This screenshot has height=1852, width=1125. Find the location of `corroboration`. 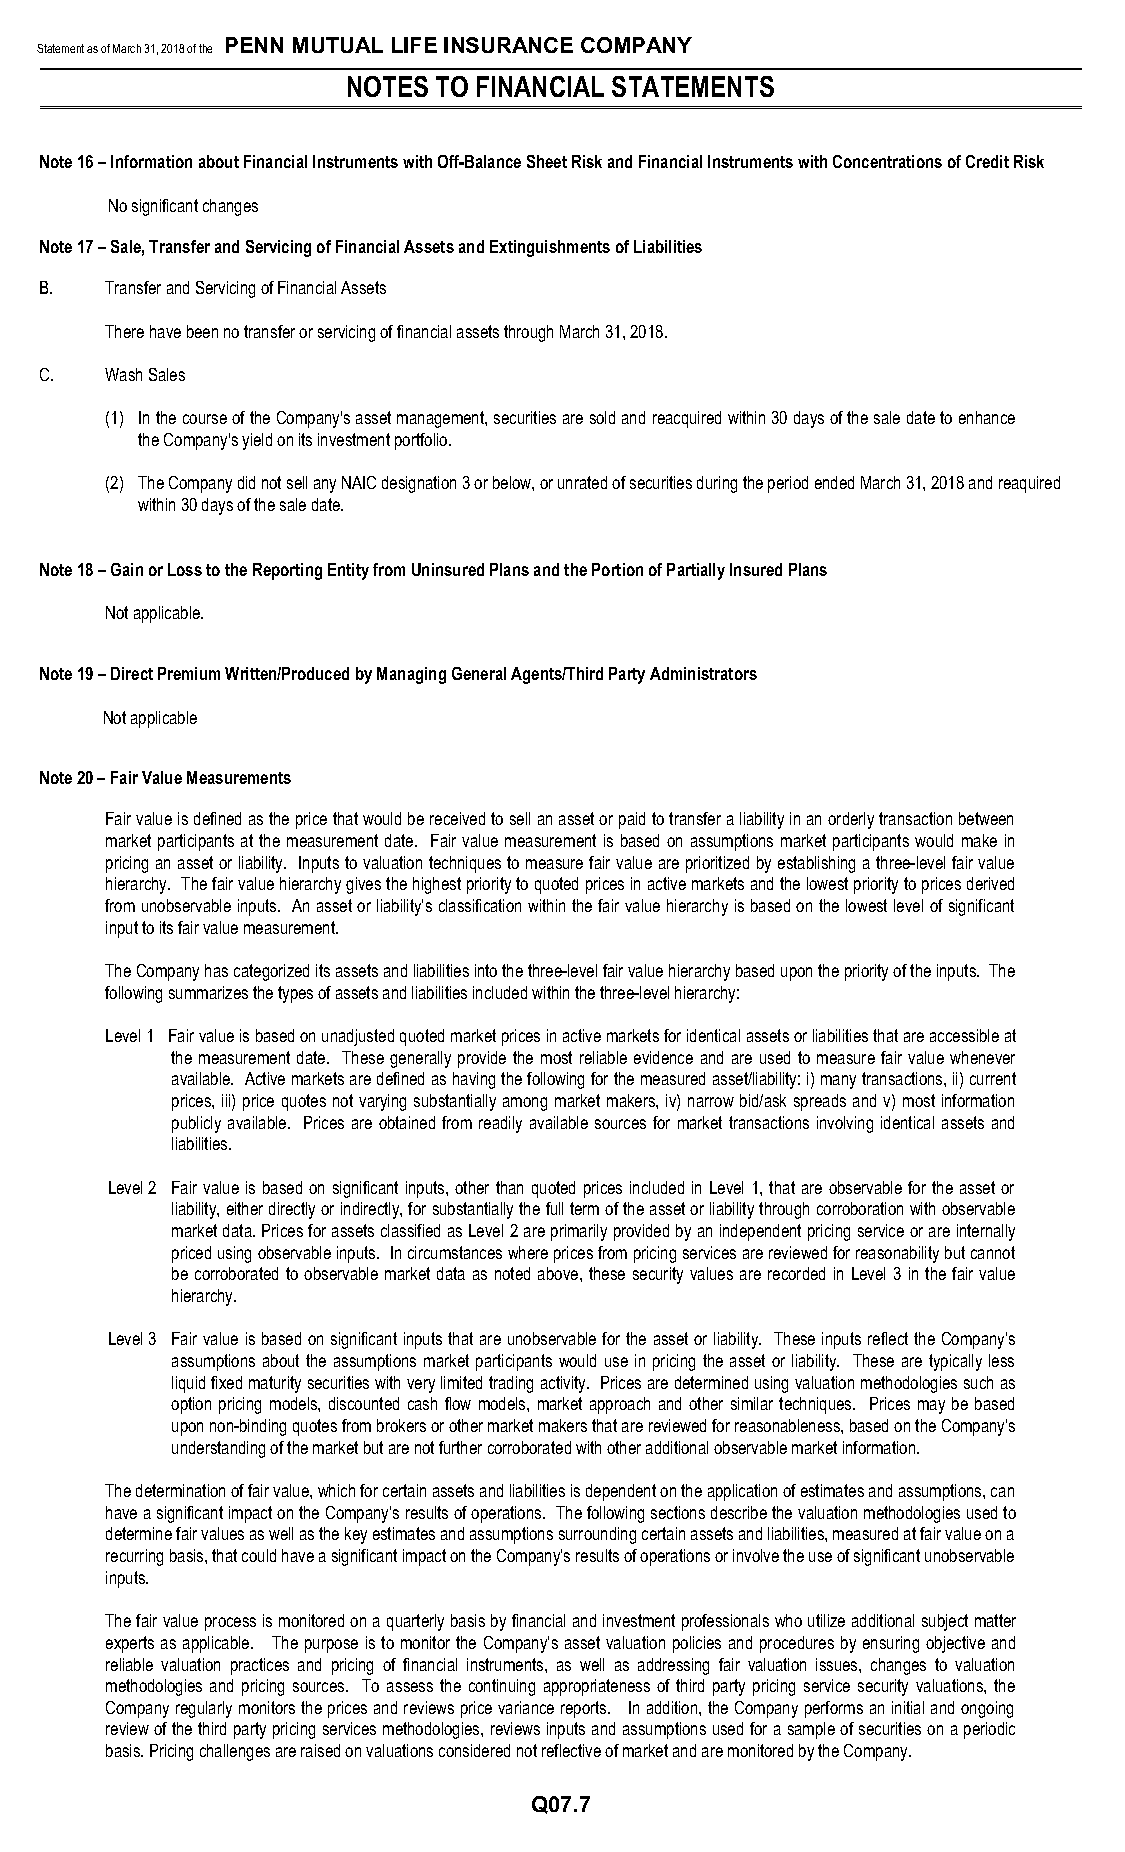

corroboration is located at coordinates (860, 1208).
